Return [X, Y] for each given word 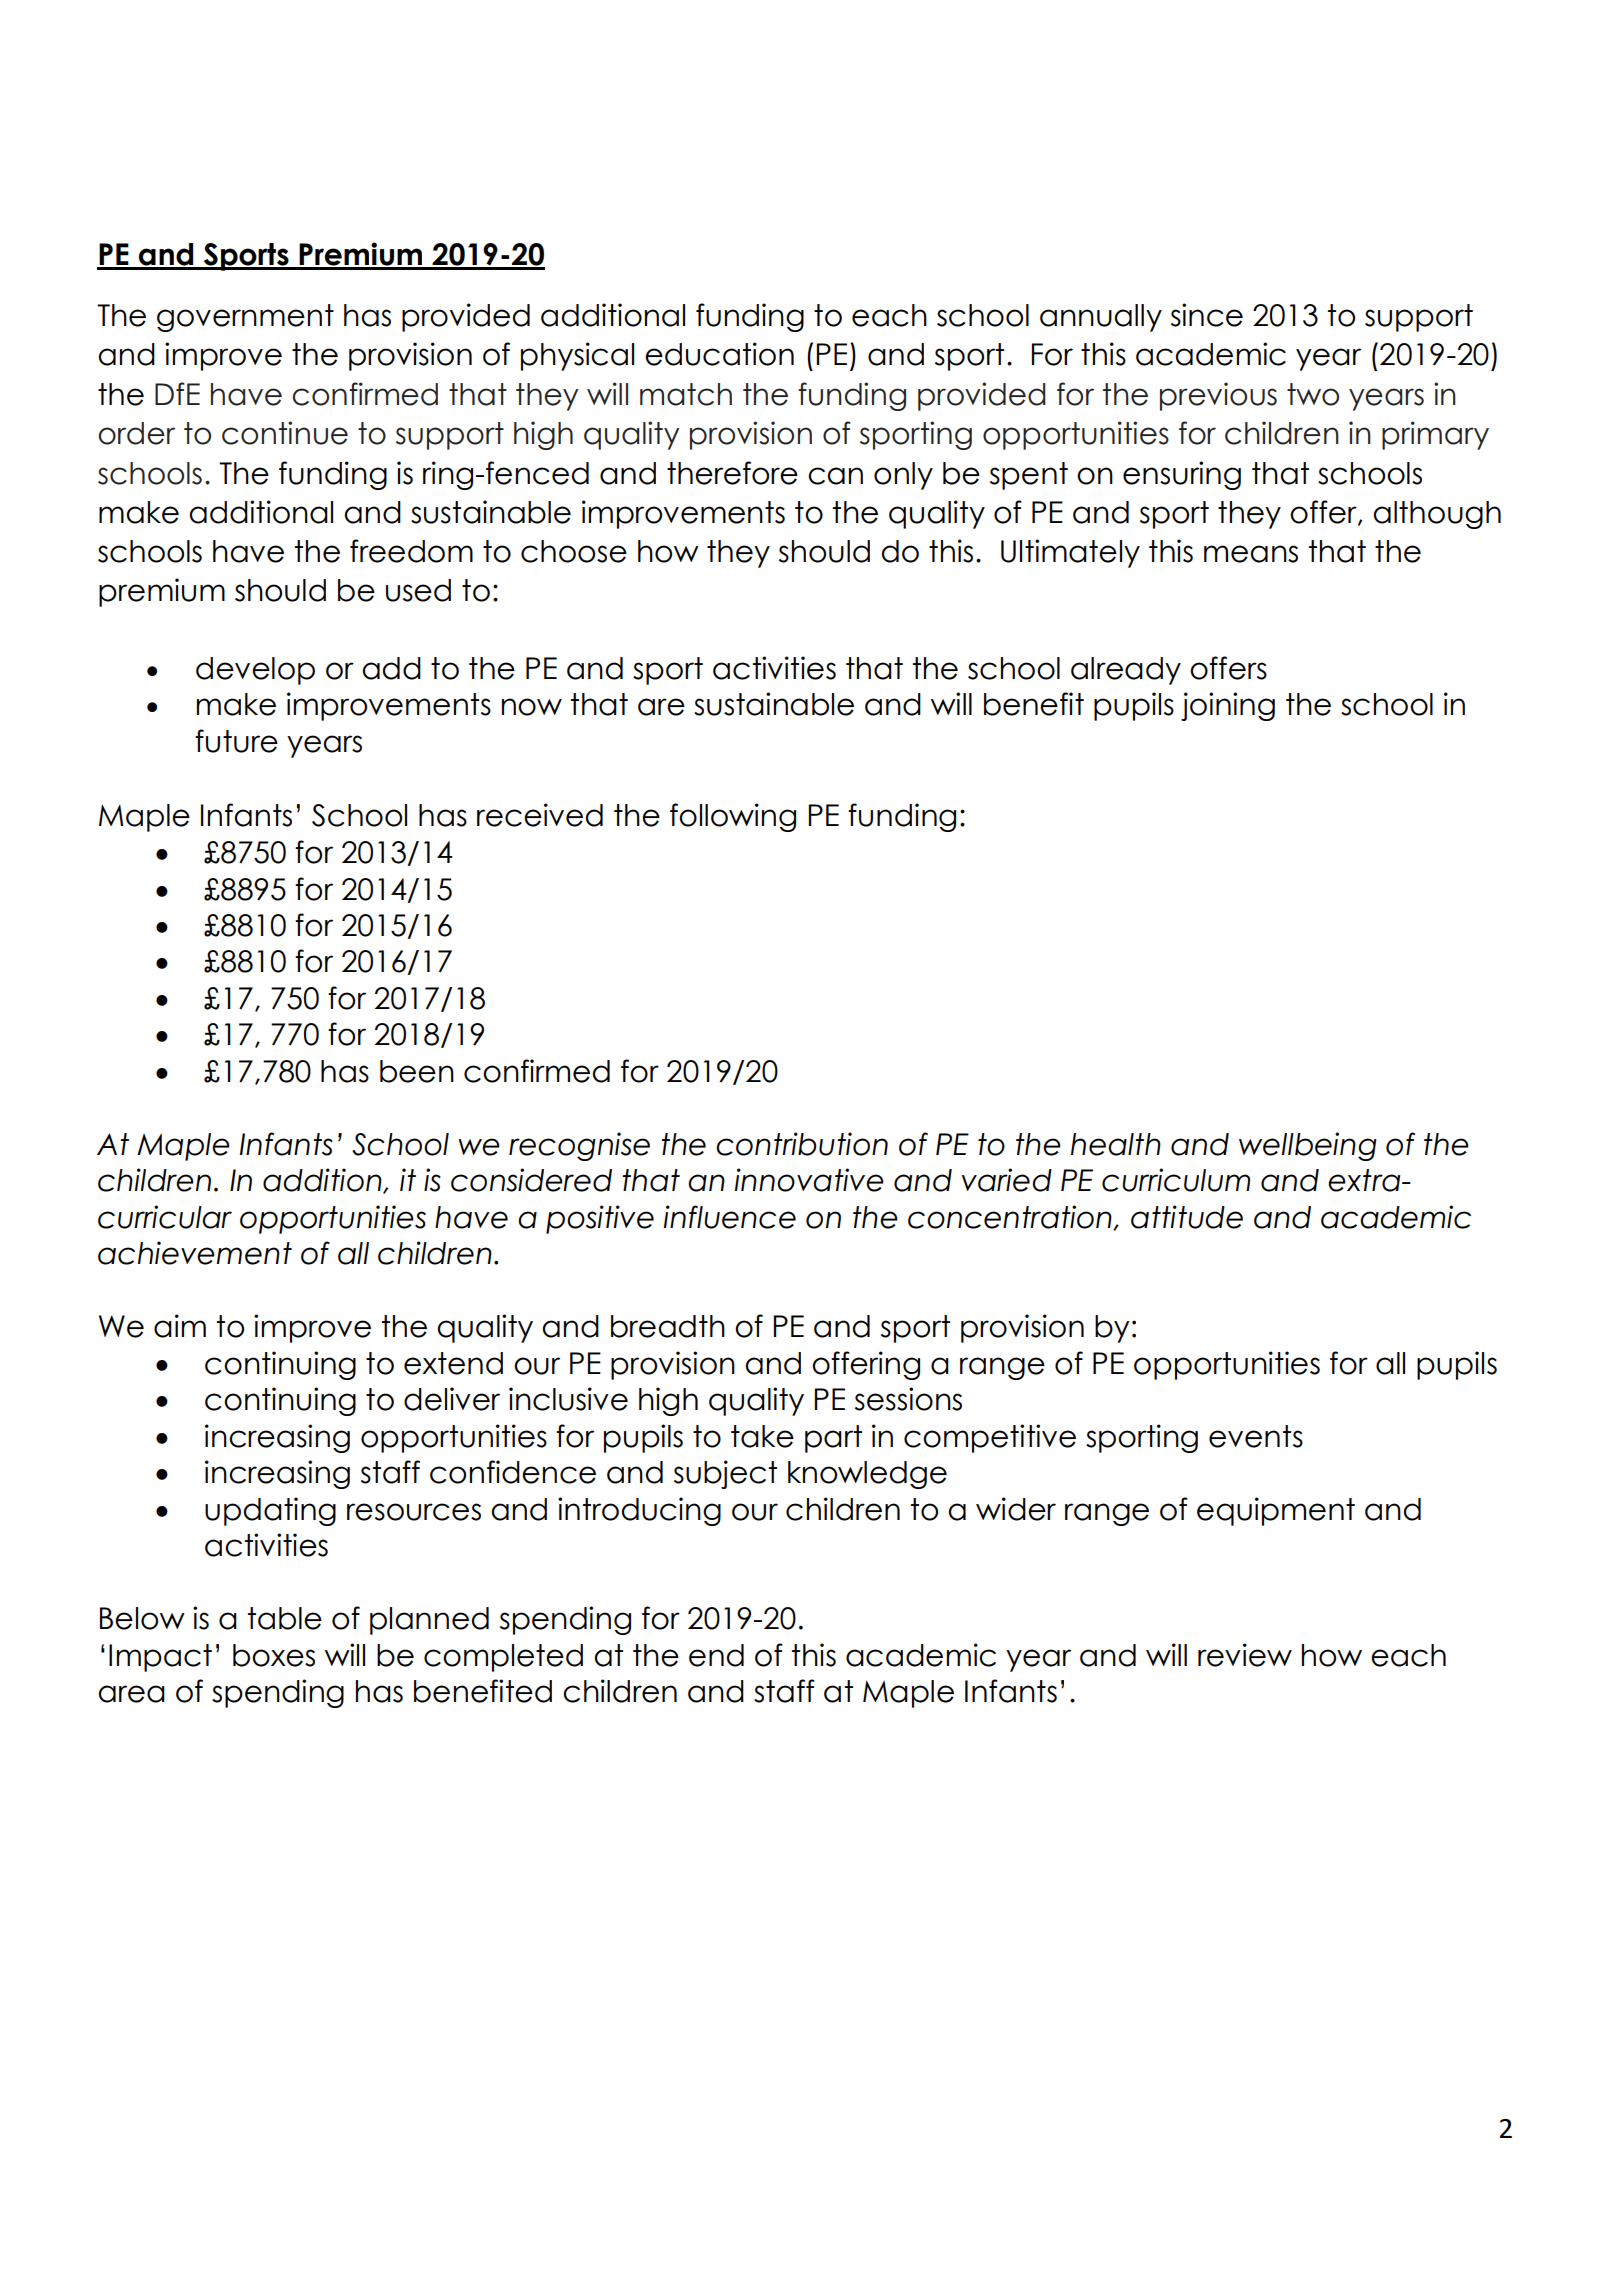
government [245, 318]
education [719, 354]
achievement [195, 1253]
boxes [274, 1655]
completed [503, 1658]
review [1245, 1655]
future [236, 741]
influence [730, 1217]
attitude [1187, 1217]
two [1313, 394]
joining [1228, 706]
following [733, 817]
